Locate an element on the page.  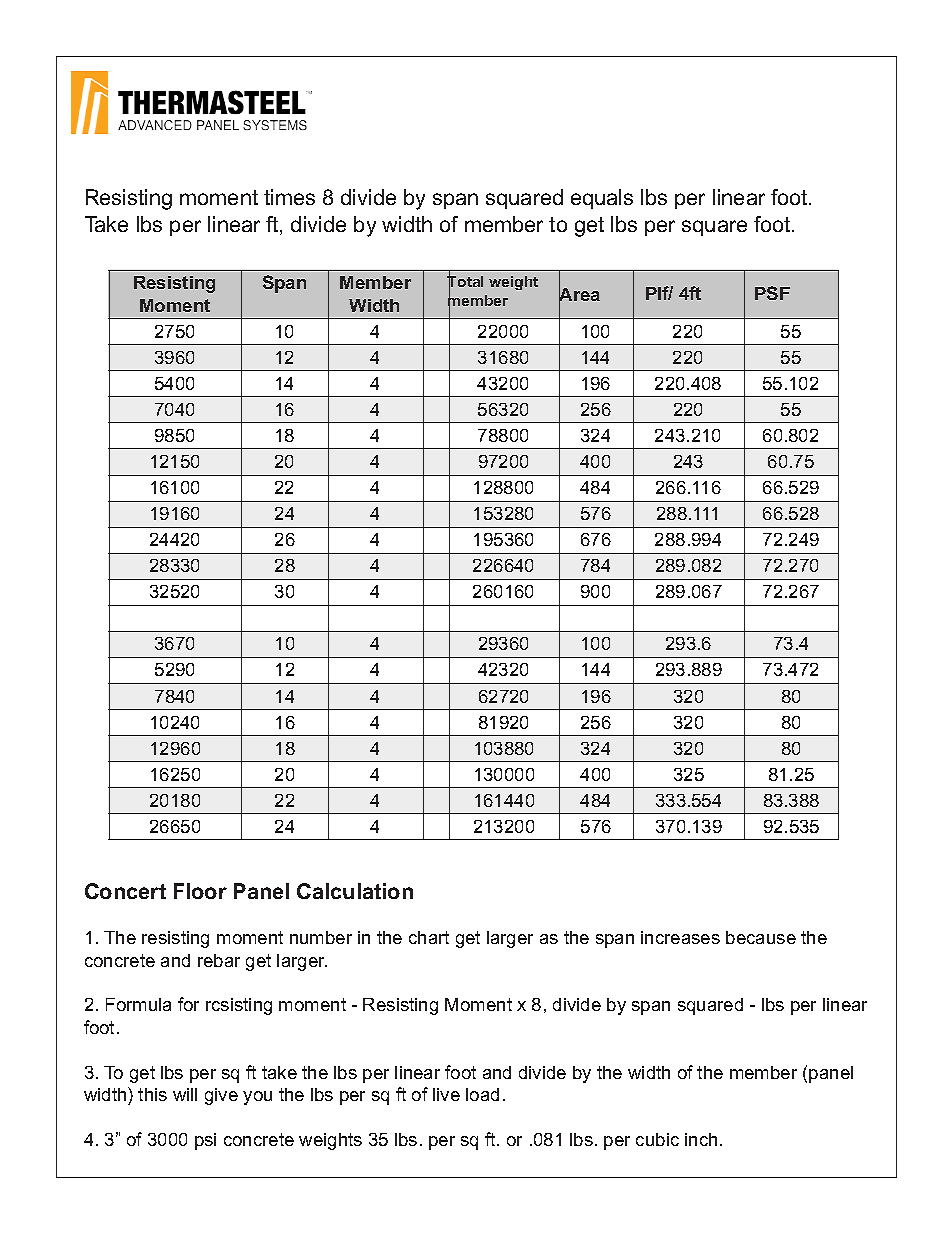
Total is located at coordinates (465, 282).
